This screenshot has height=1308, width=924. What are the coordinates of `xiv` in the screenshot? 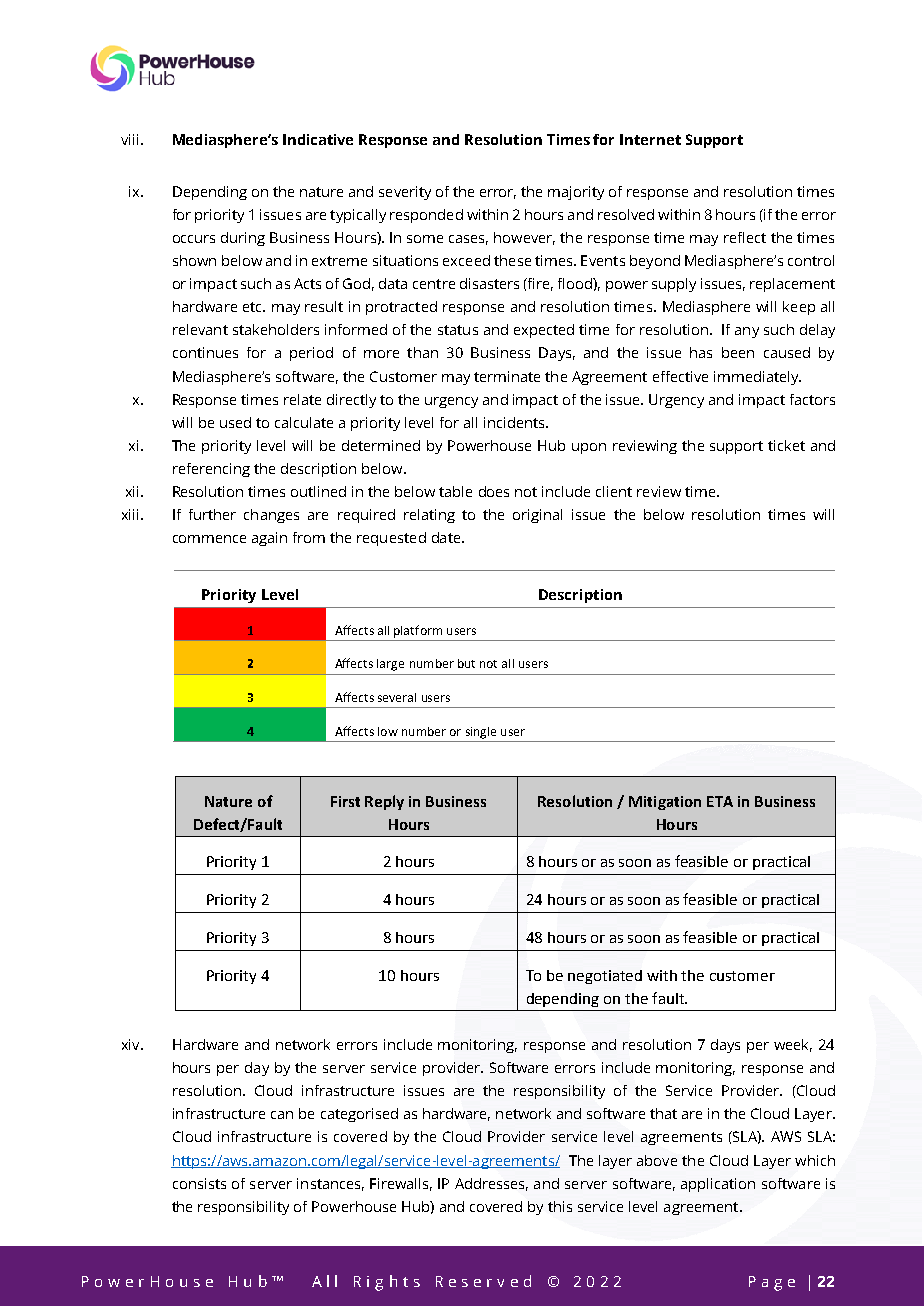 It's located at (132, 1044).
